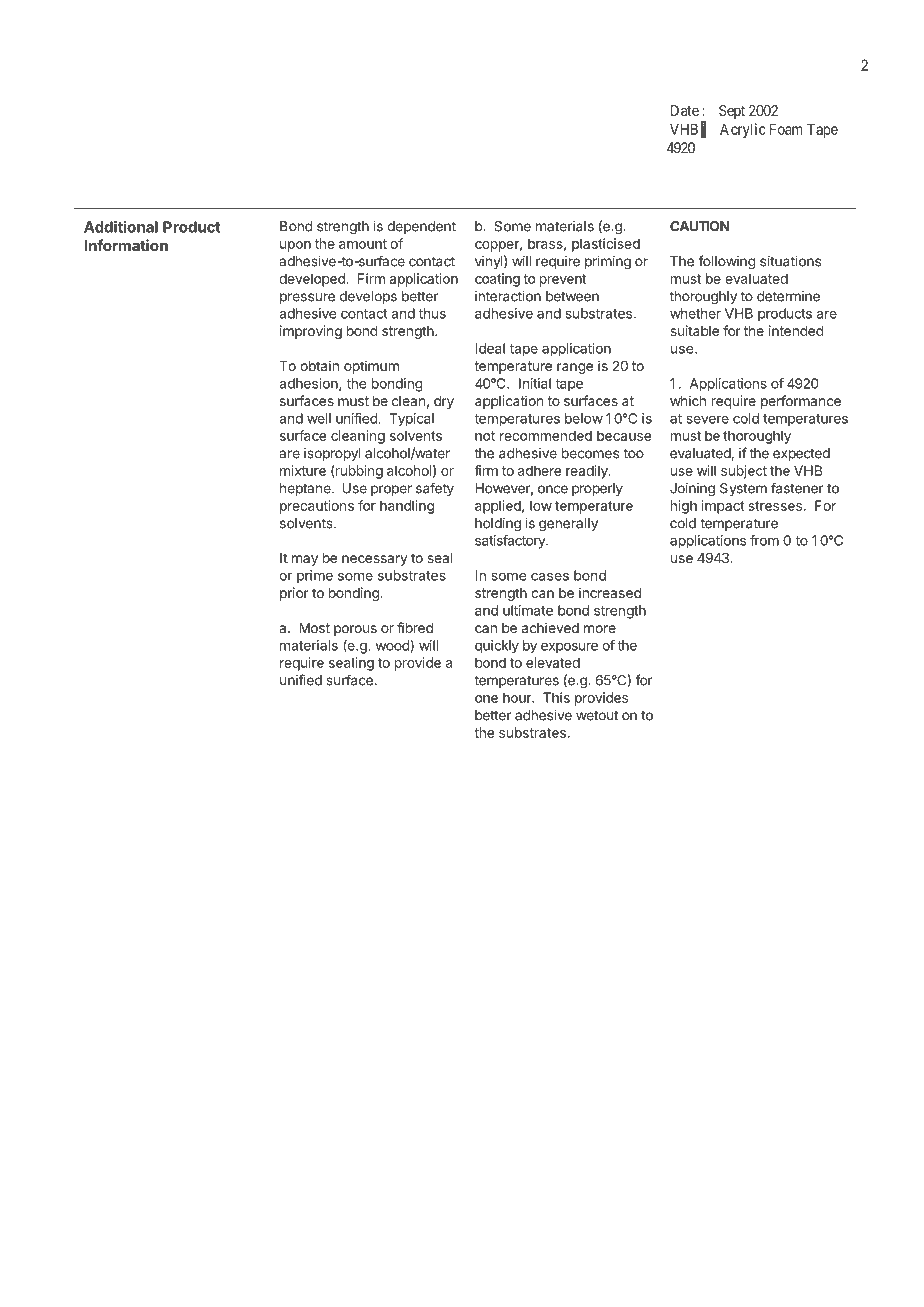  Describe the element at coordinates (432, 313) in the image. I see `thus` at that location.
